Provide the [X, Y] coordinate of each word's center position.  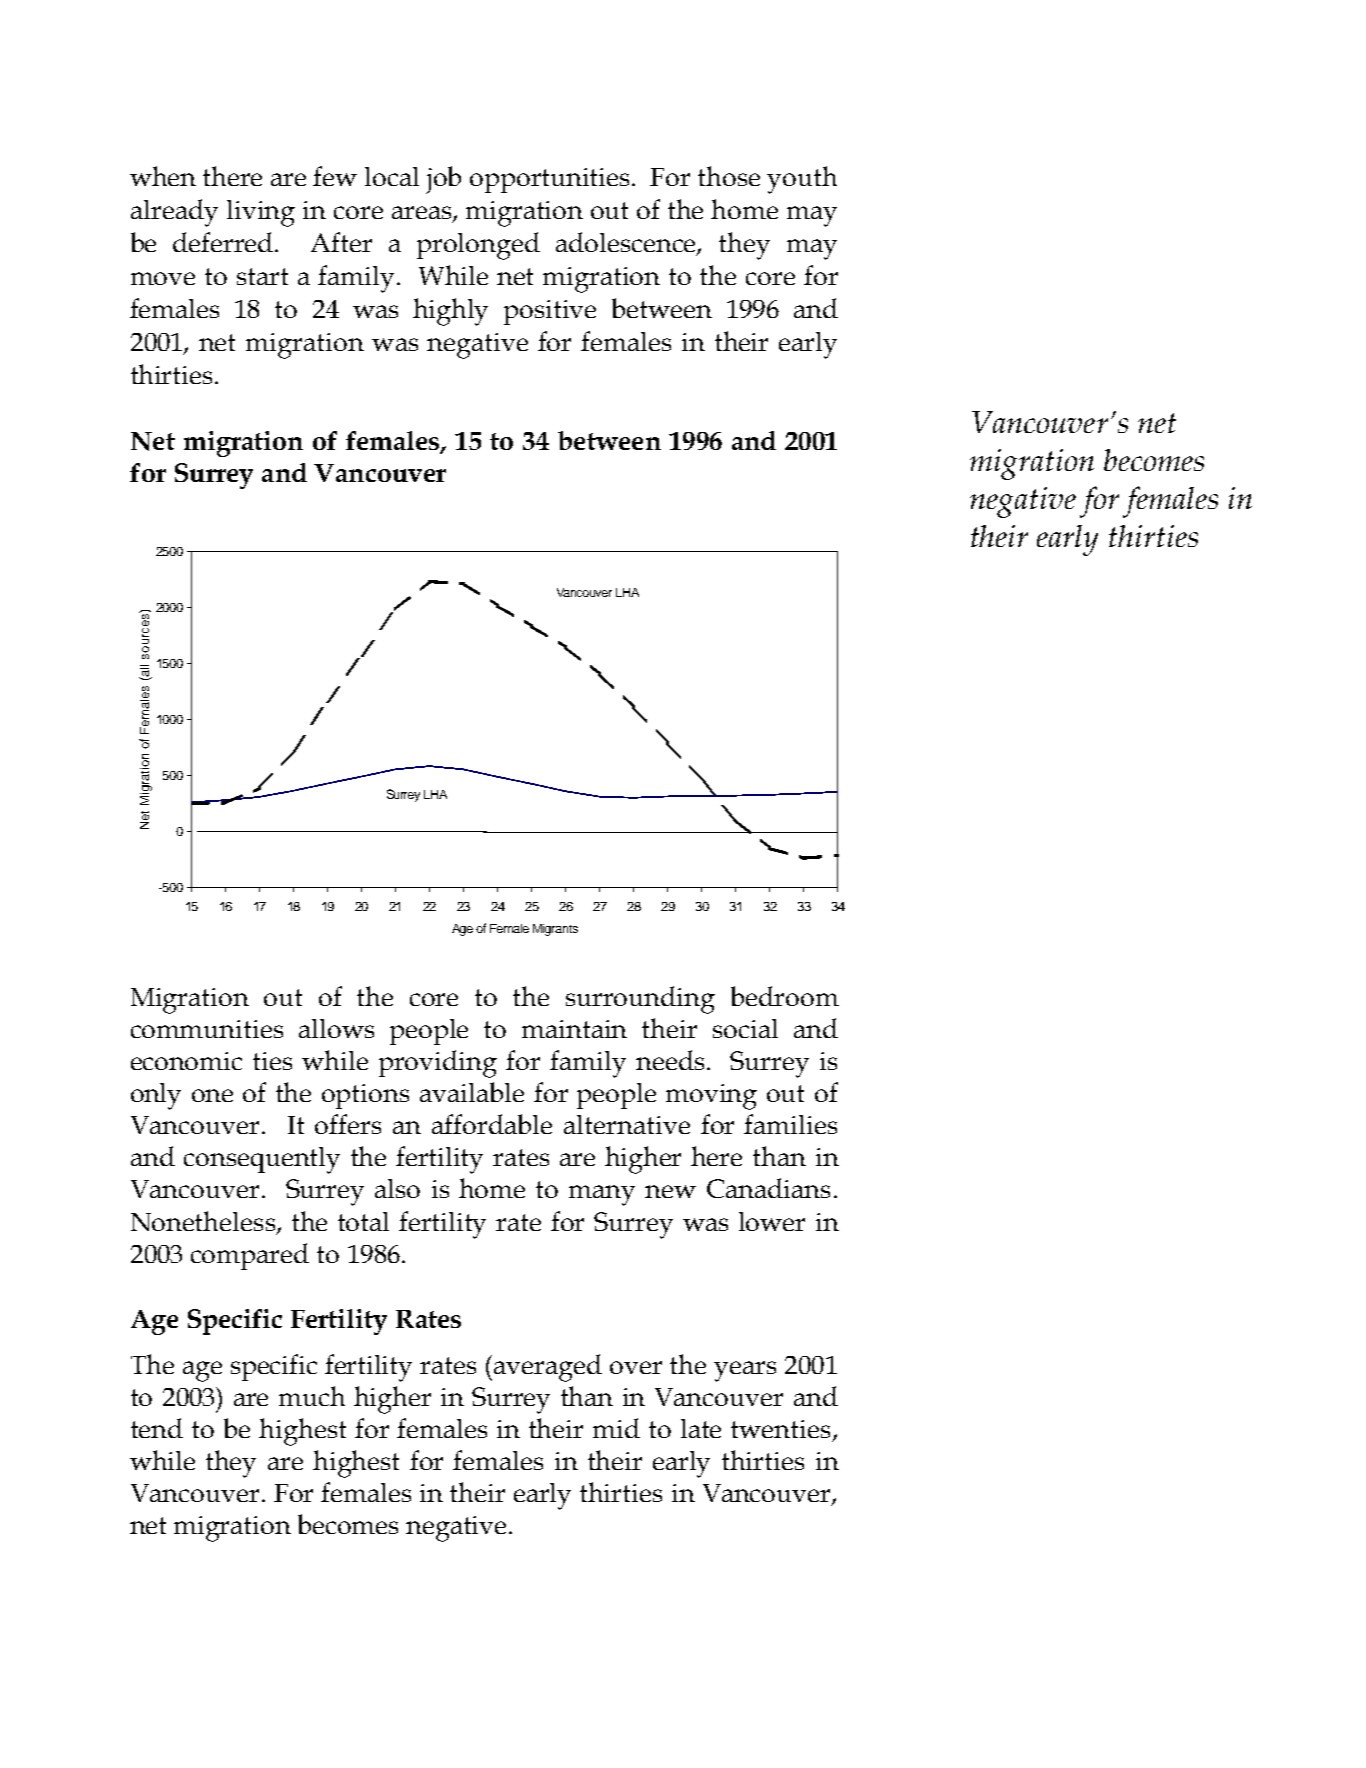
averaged [548, 1368]
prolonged [478, 246]
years [745, 1371]
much [312, 1396]
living [261, 213]
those [729, 176]
